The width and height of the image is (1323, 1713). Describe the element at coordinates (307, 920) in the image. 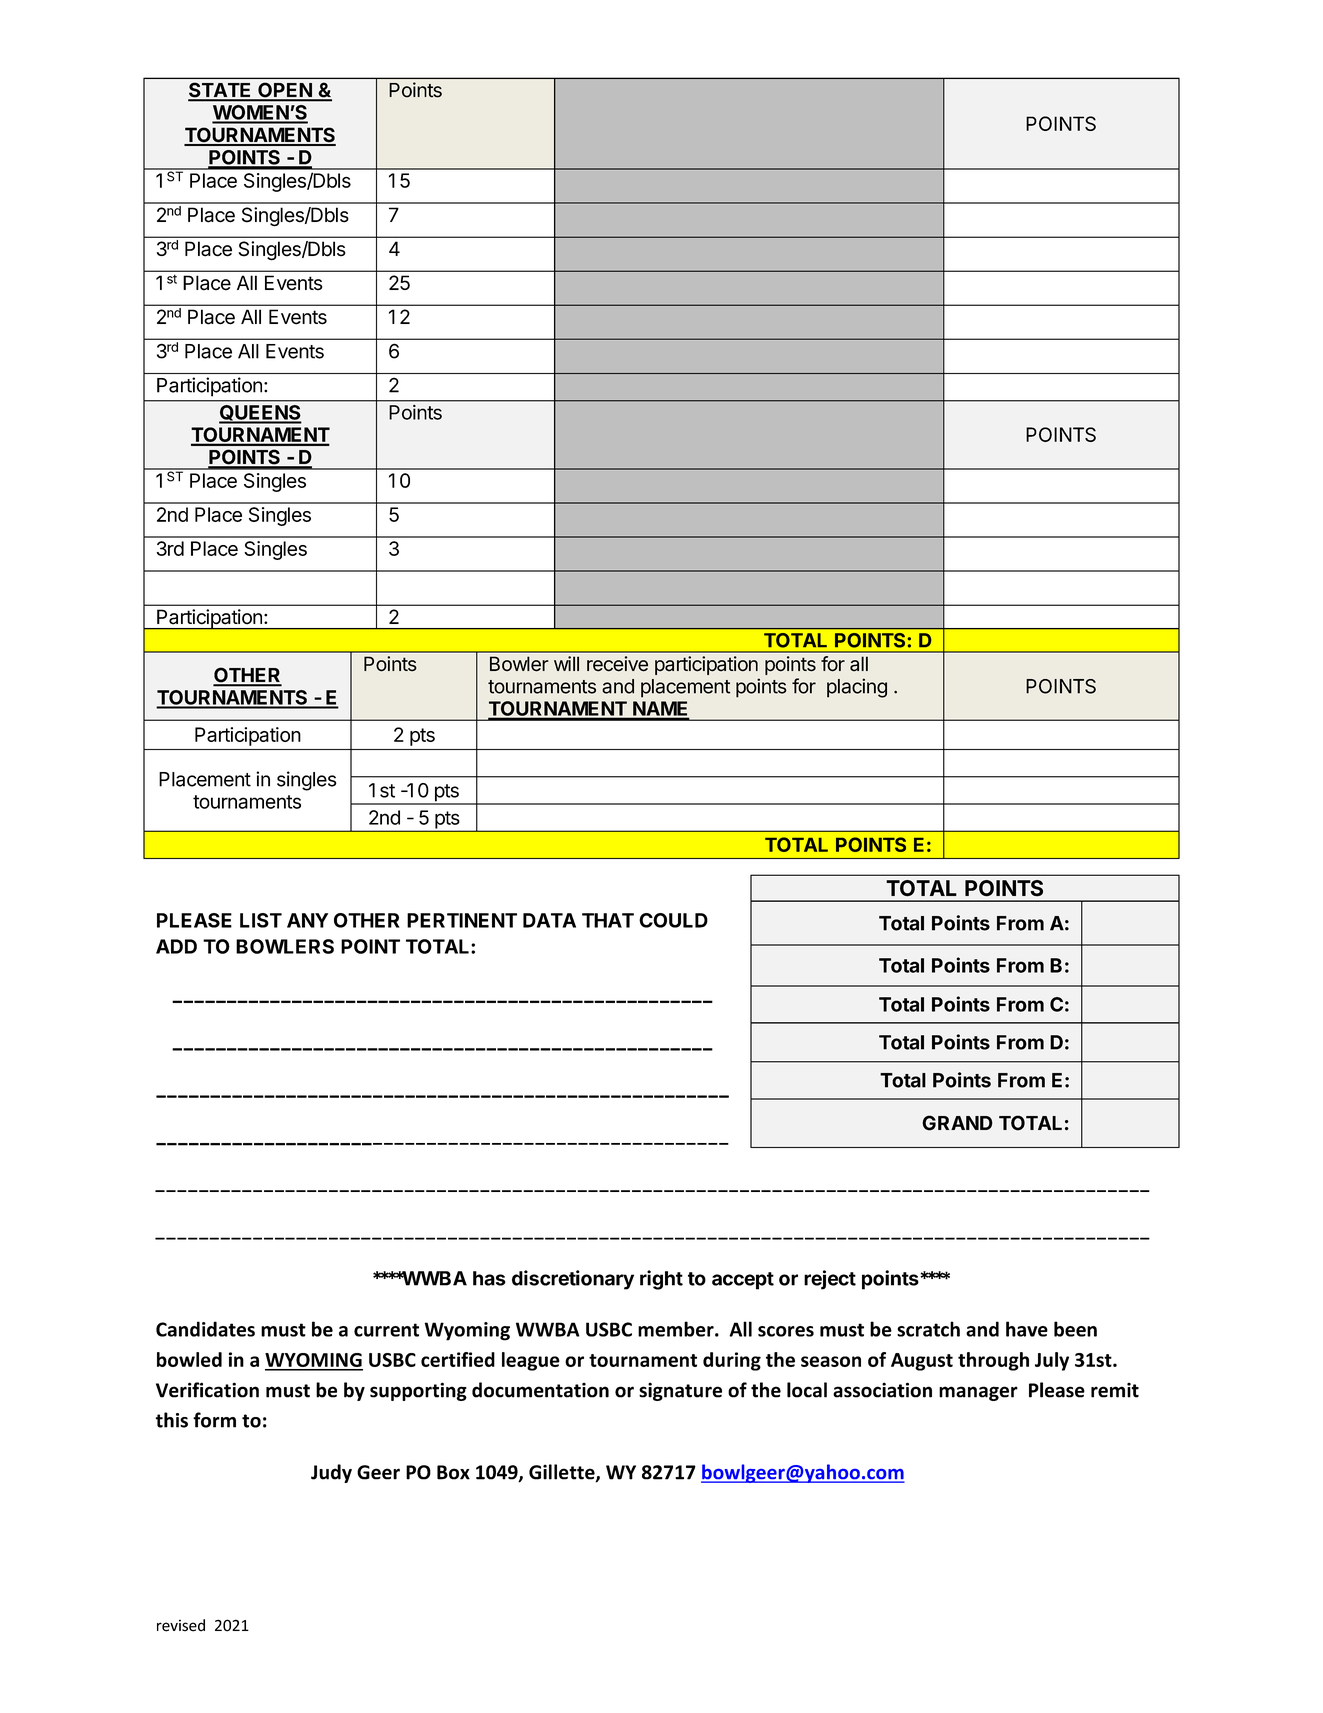

I see `ANY` at that location.
